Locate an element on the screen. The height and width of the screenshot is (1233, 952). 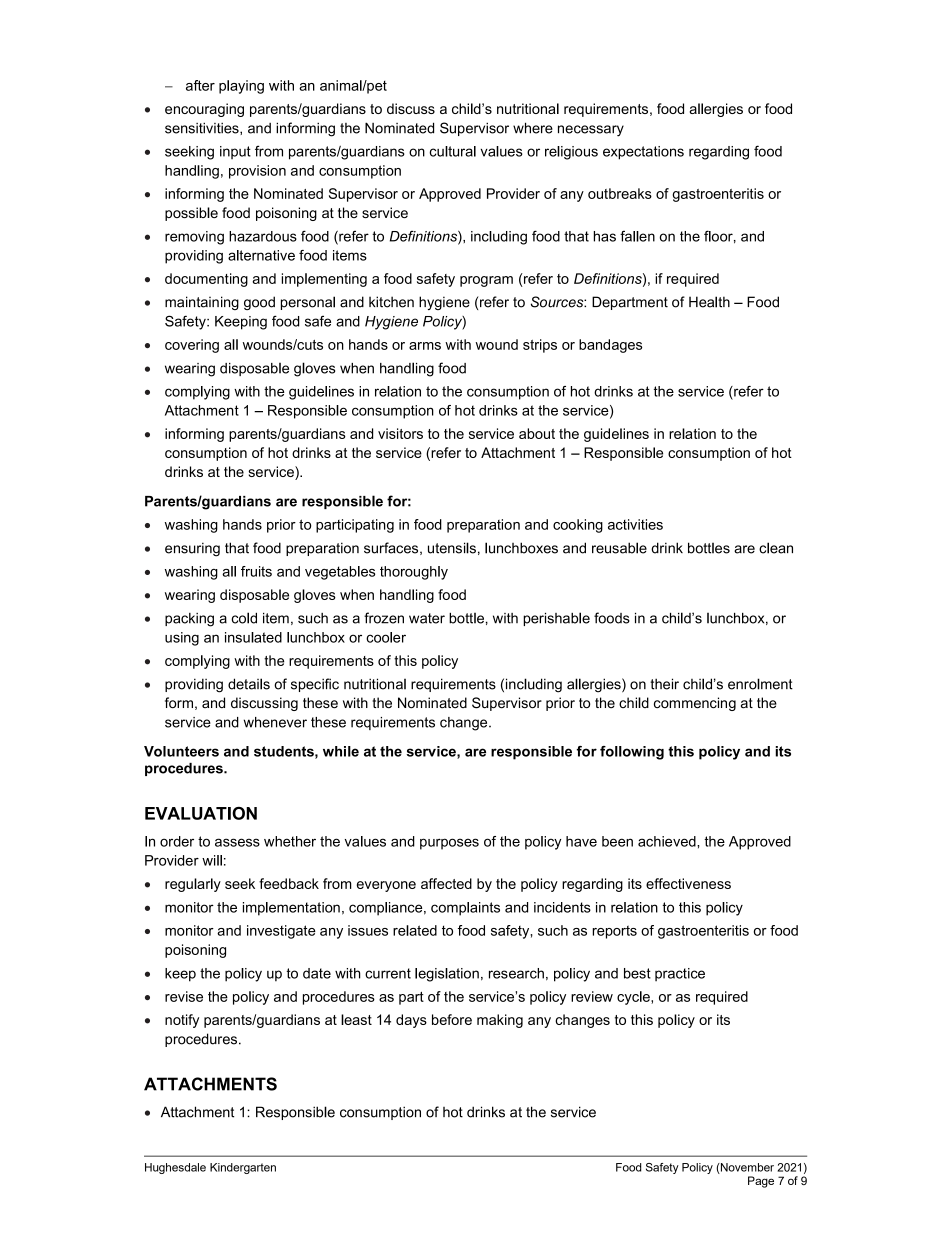
making is located at coordinates (500, 1021).
